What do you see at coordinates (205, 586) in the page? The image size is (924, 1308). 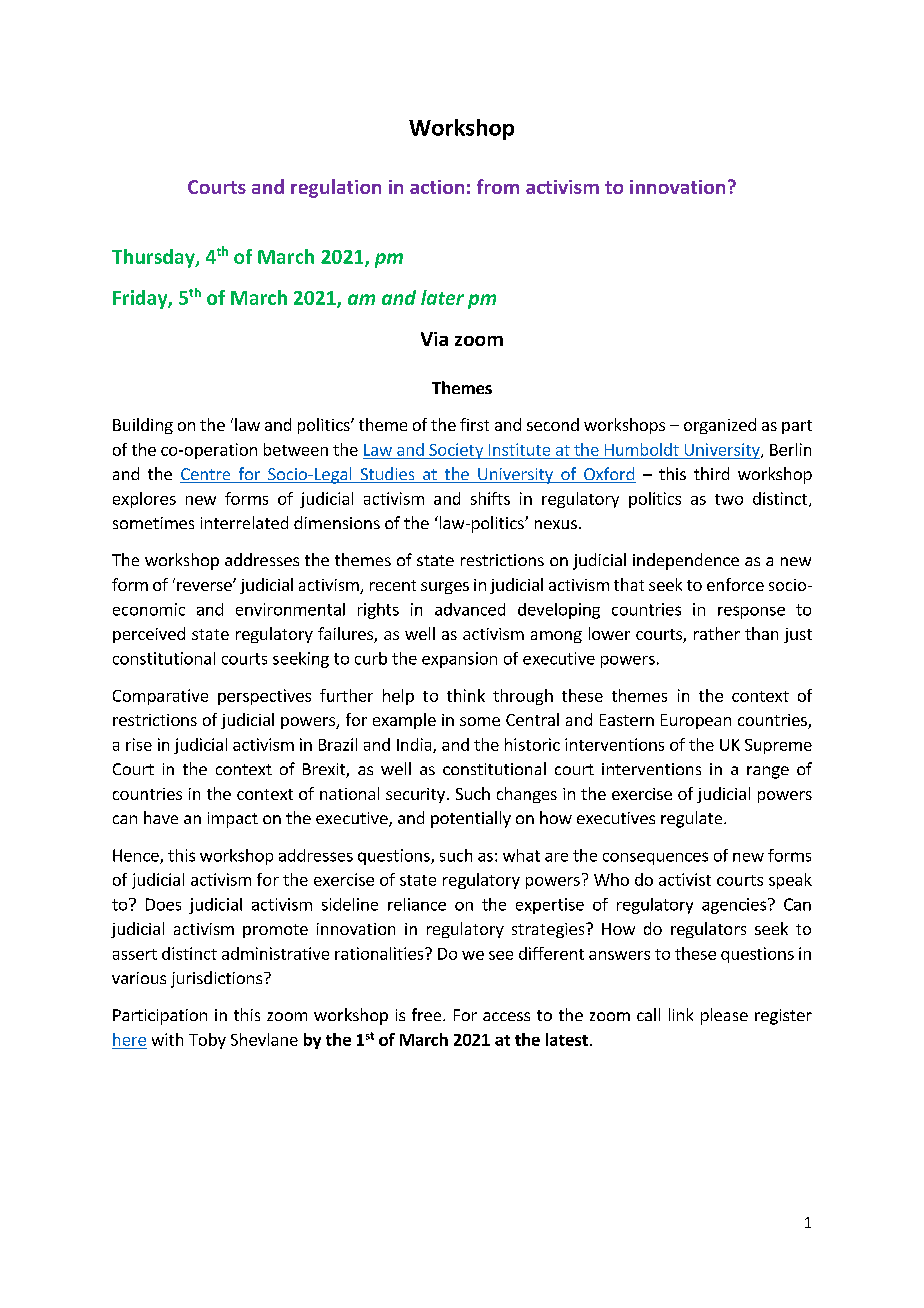 I see `reverse` at bounding box center [205, 586].
